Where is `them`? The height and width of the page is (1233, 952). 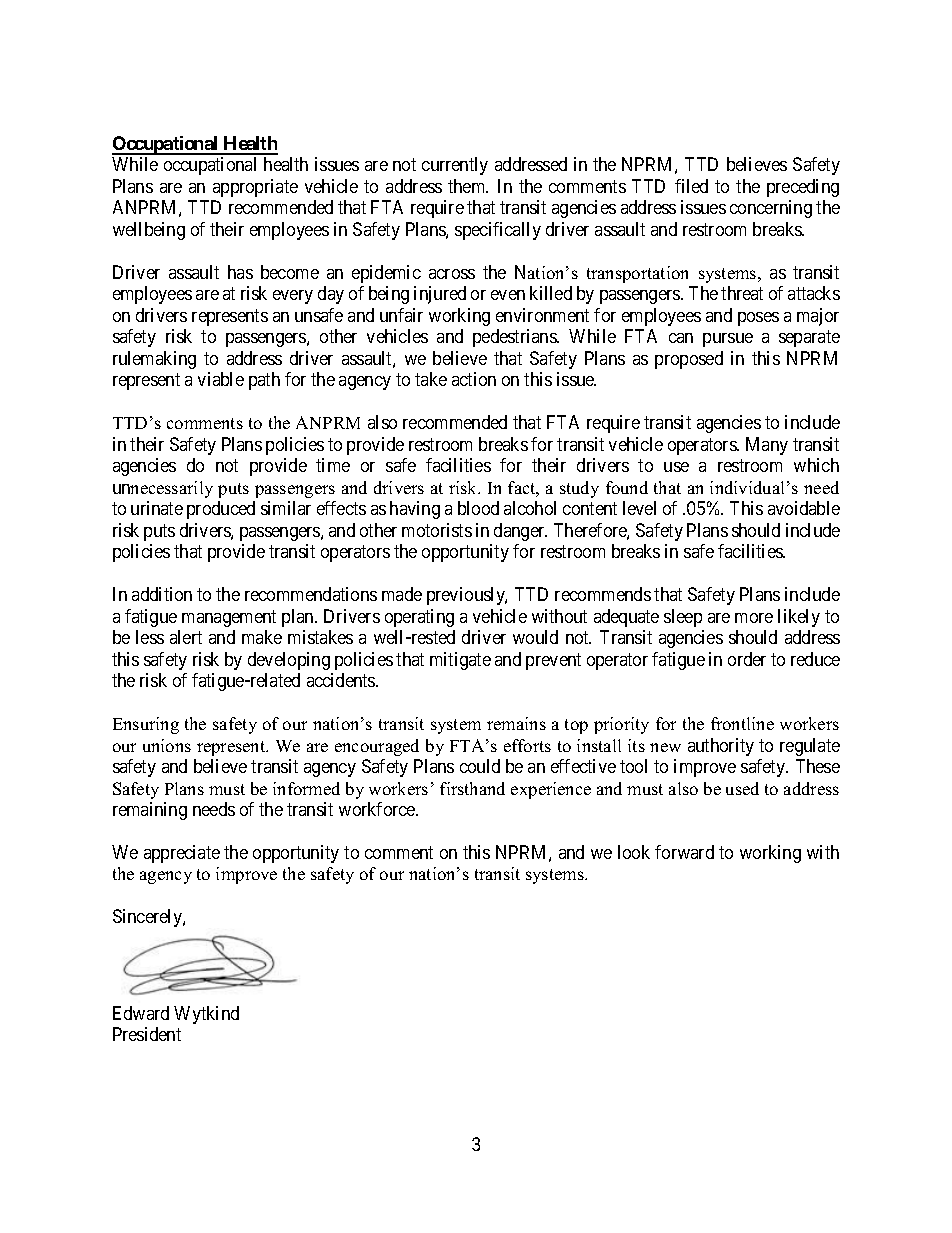
them is located at coordinates (468, 186).
